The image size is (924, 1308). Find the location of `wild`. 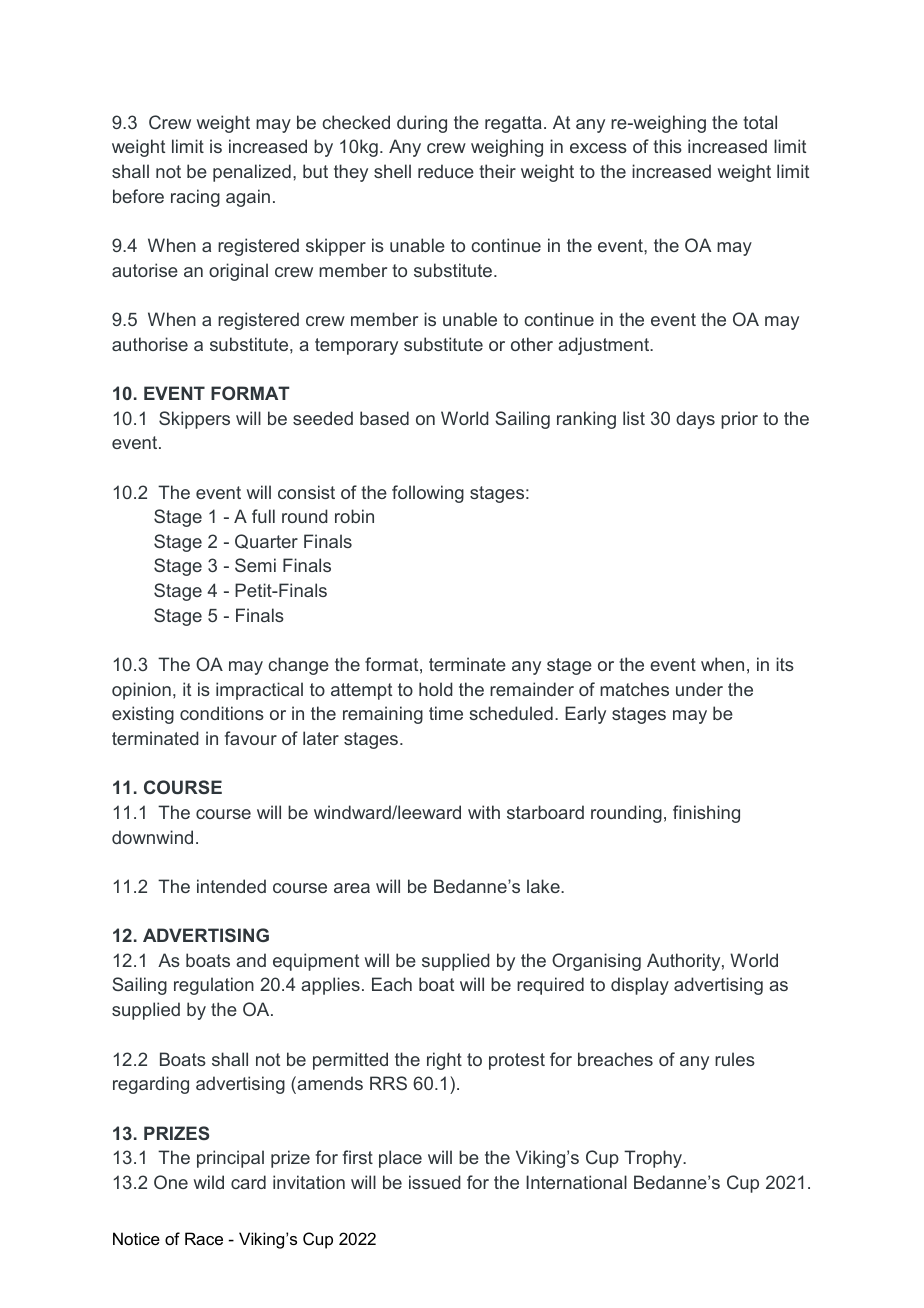

wild is located at coordinates (209, 1182).
